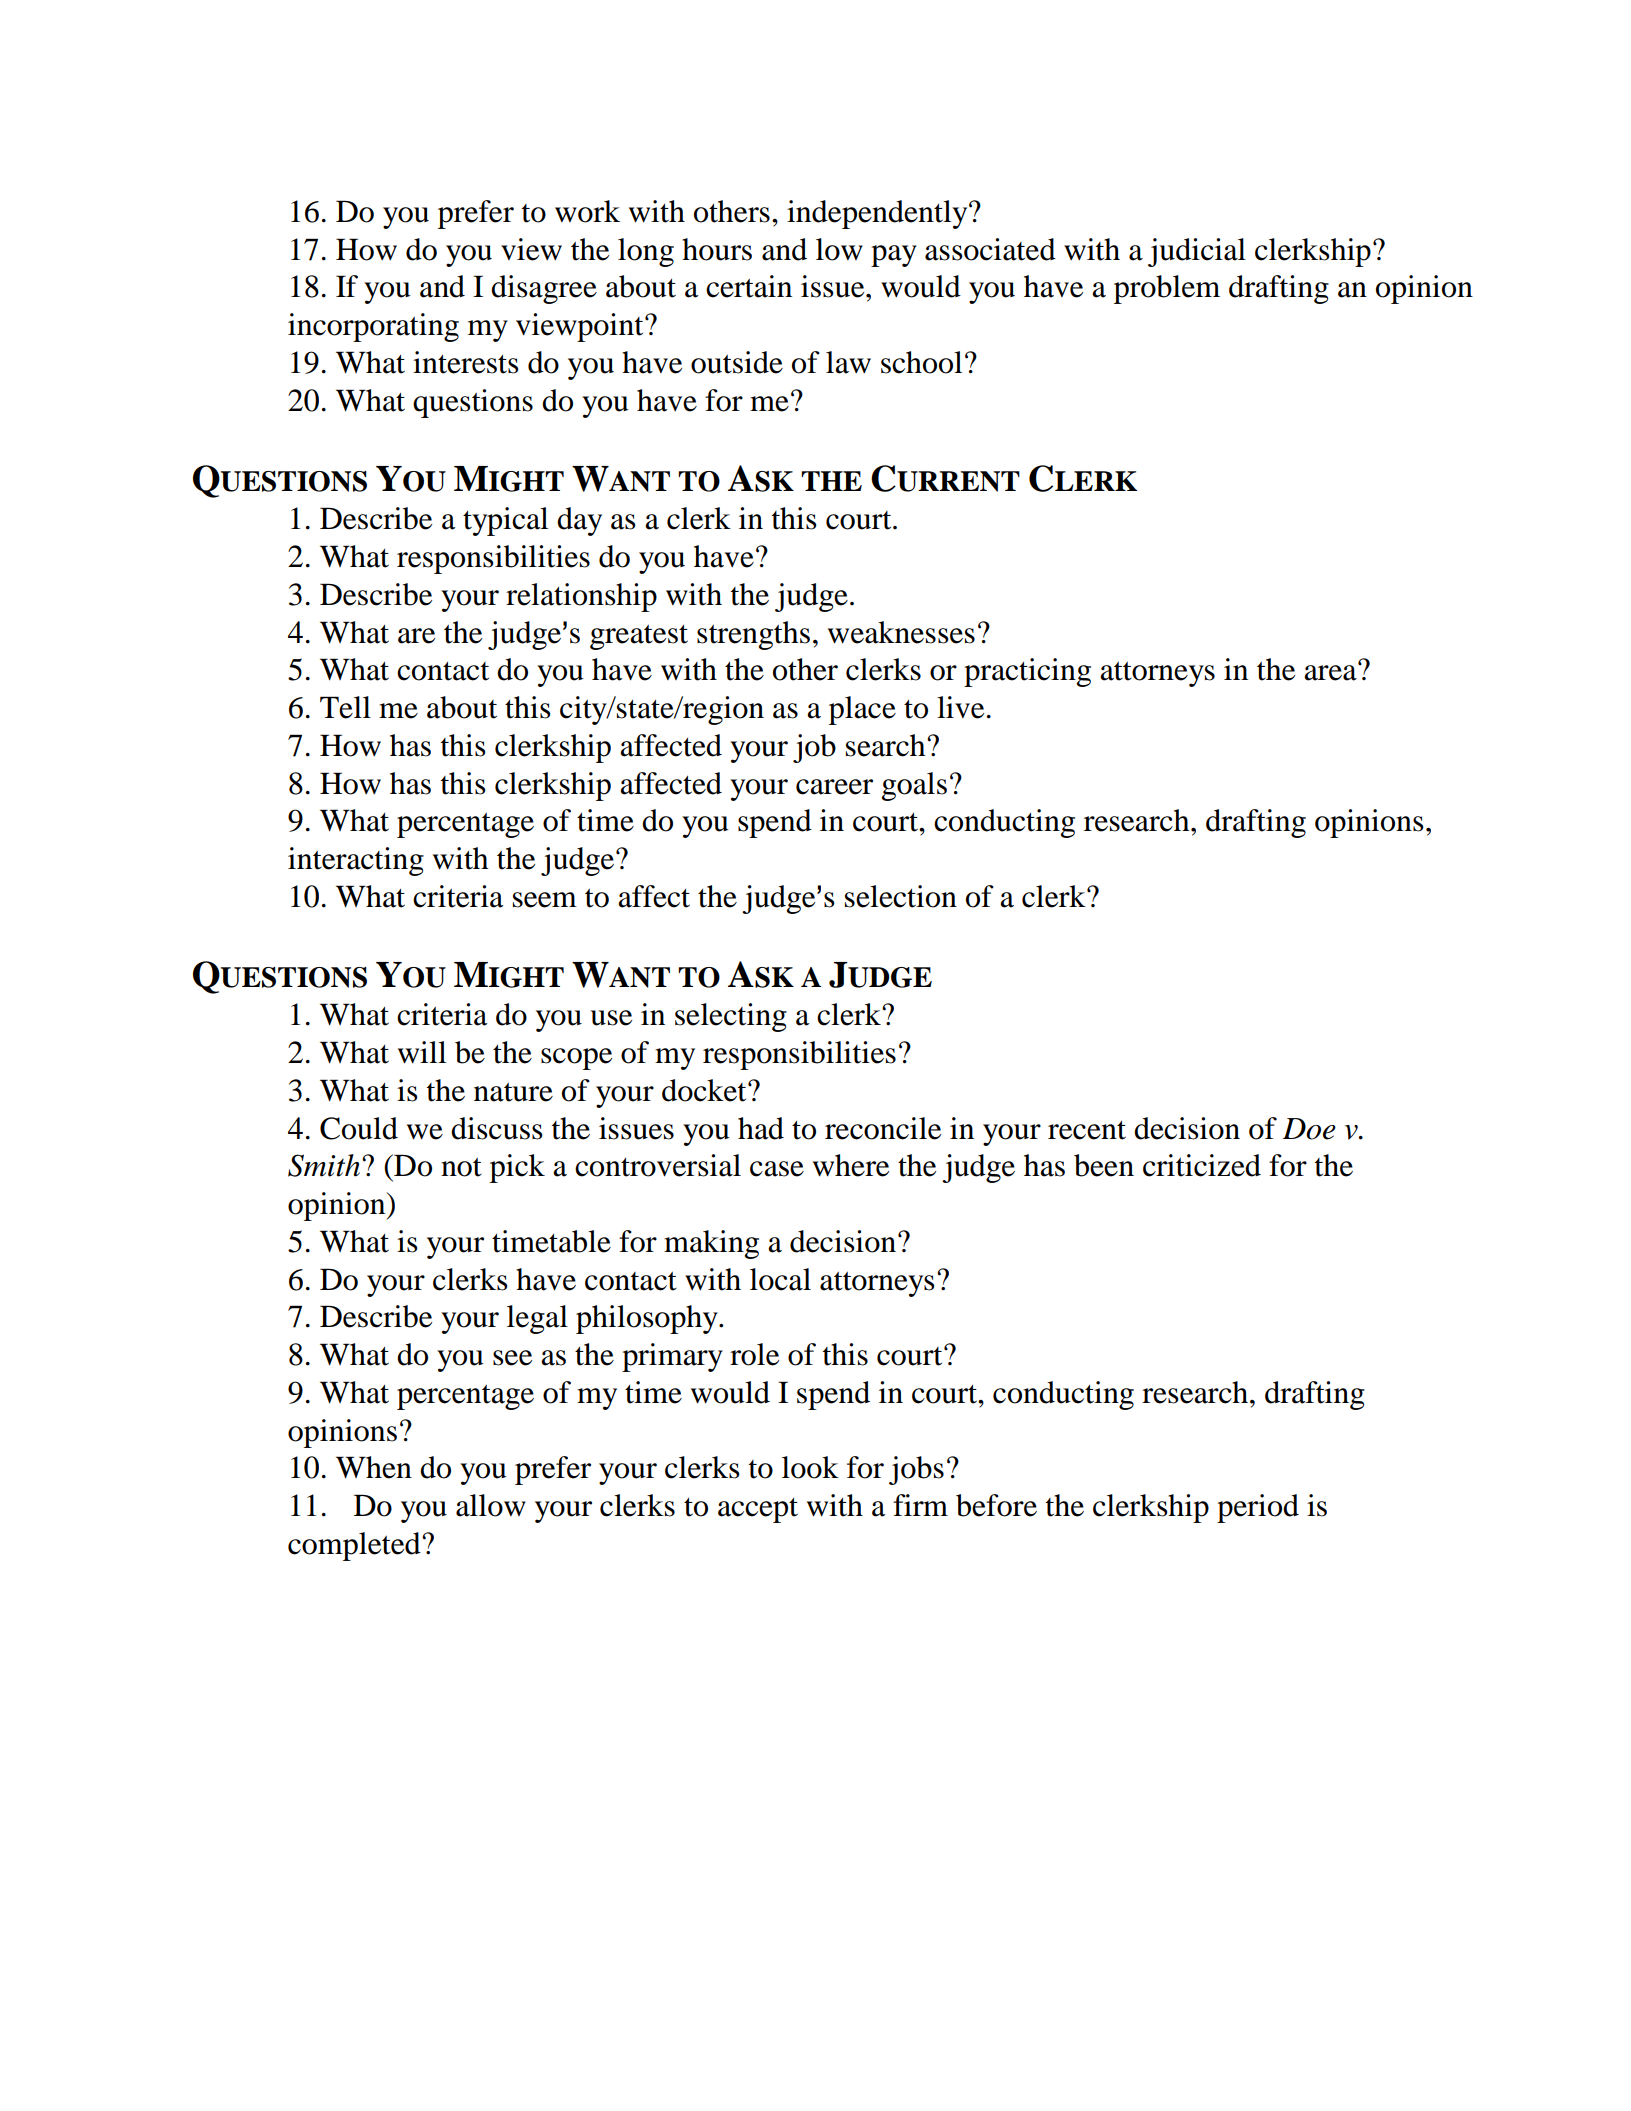 The image size is (1631, 2111). Describe the element at coordinates (1309, 1129) in the image. I see `Doe` at that location.
